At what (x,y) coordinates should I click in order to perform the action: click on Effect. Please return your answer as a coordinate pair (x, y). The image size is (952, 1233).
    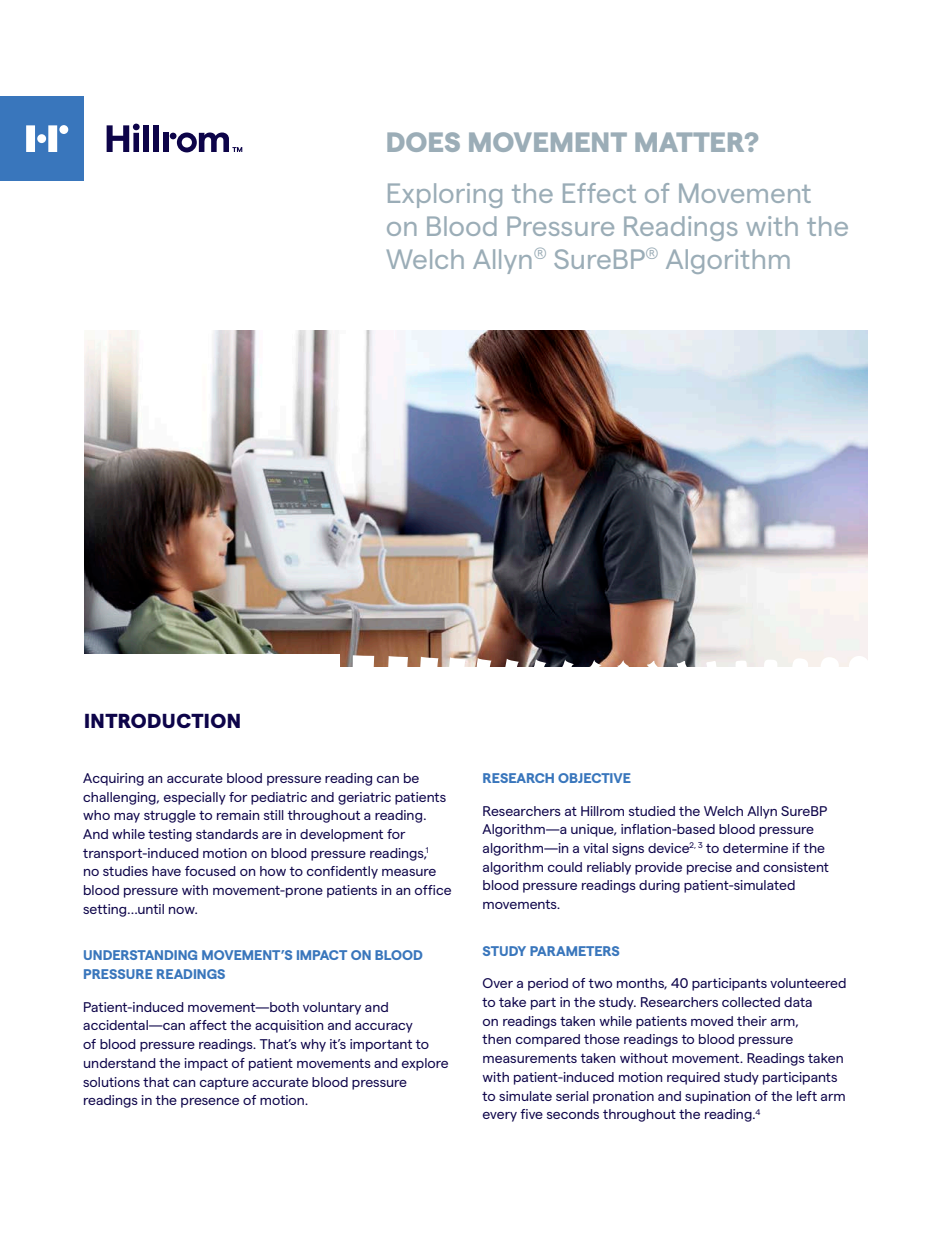
    Looking at the image, I should click on (599, 193).
